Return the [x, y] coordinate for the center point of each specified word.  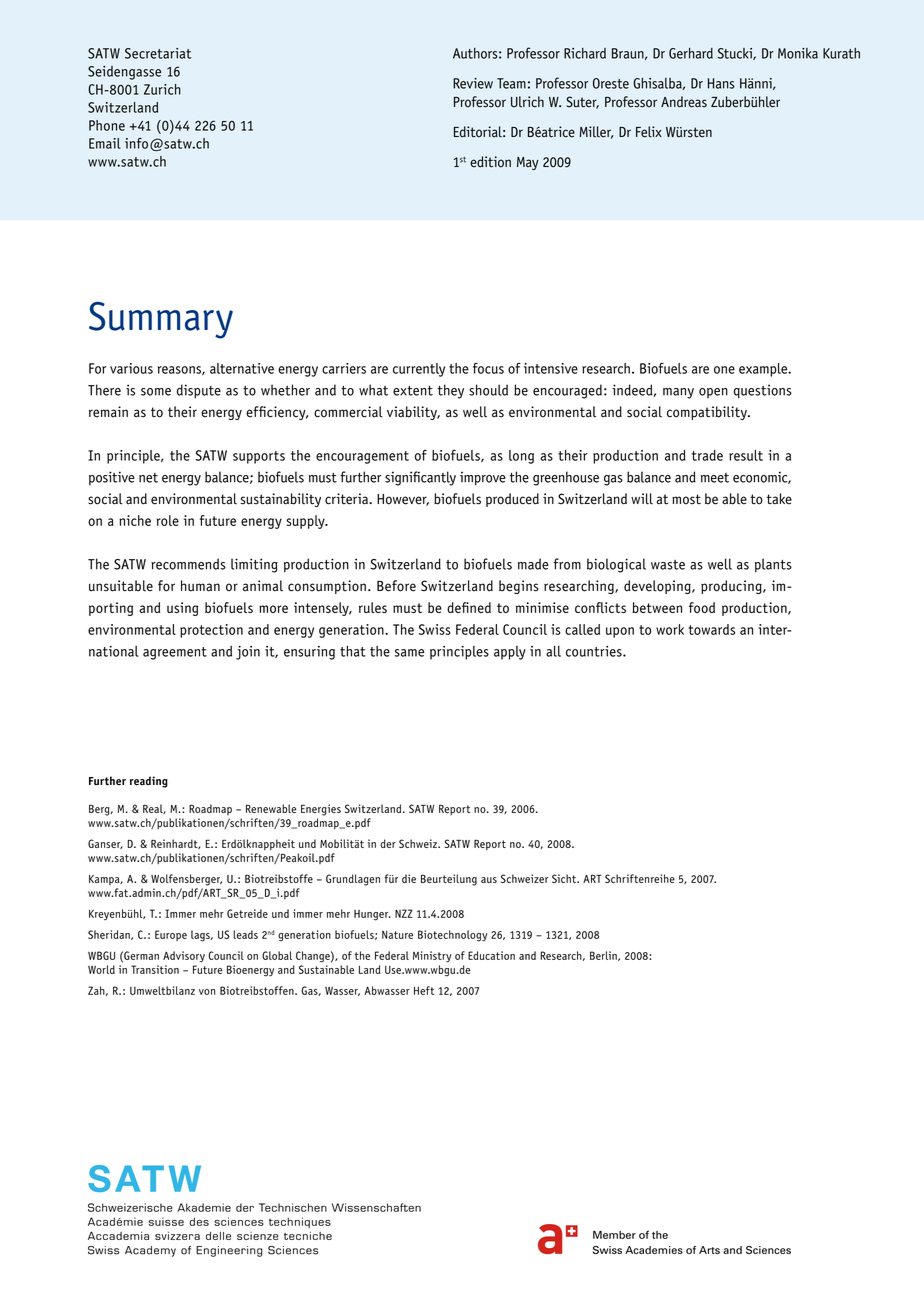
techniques [300, 1222]
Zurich [162, 89]
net [148, 478]
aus [489, 880]
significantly [420, 478]
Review [473, 83]
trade [707, 455]
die [409, 878]
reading [149, 782]
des [199, 1221]
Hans [721, 83]
